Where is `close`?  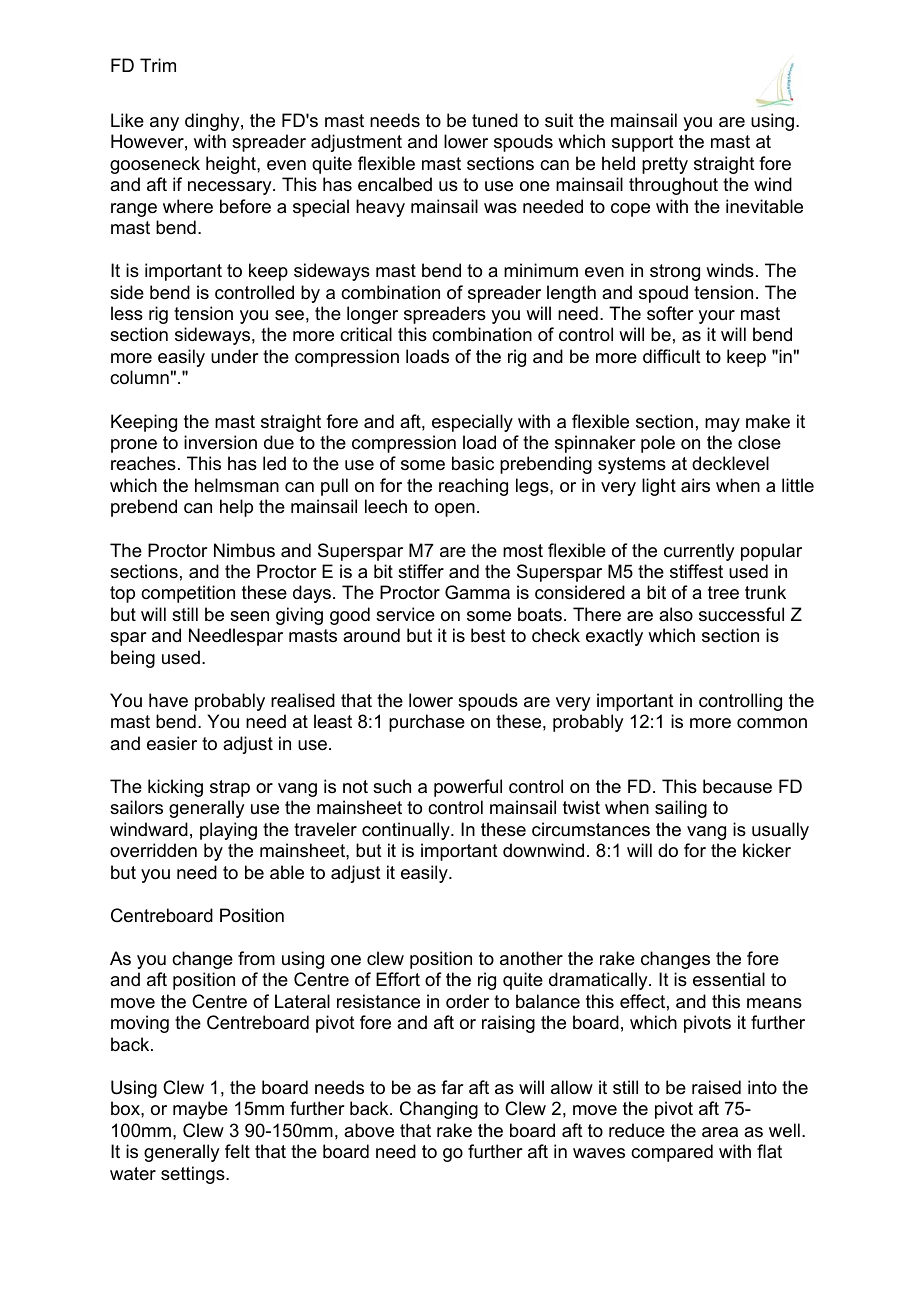 close is located at coordinates (759, 442).
